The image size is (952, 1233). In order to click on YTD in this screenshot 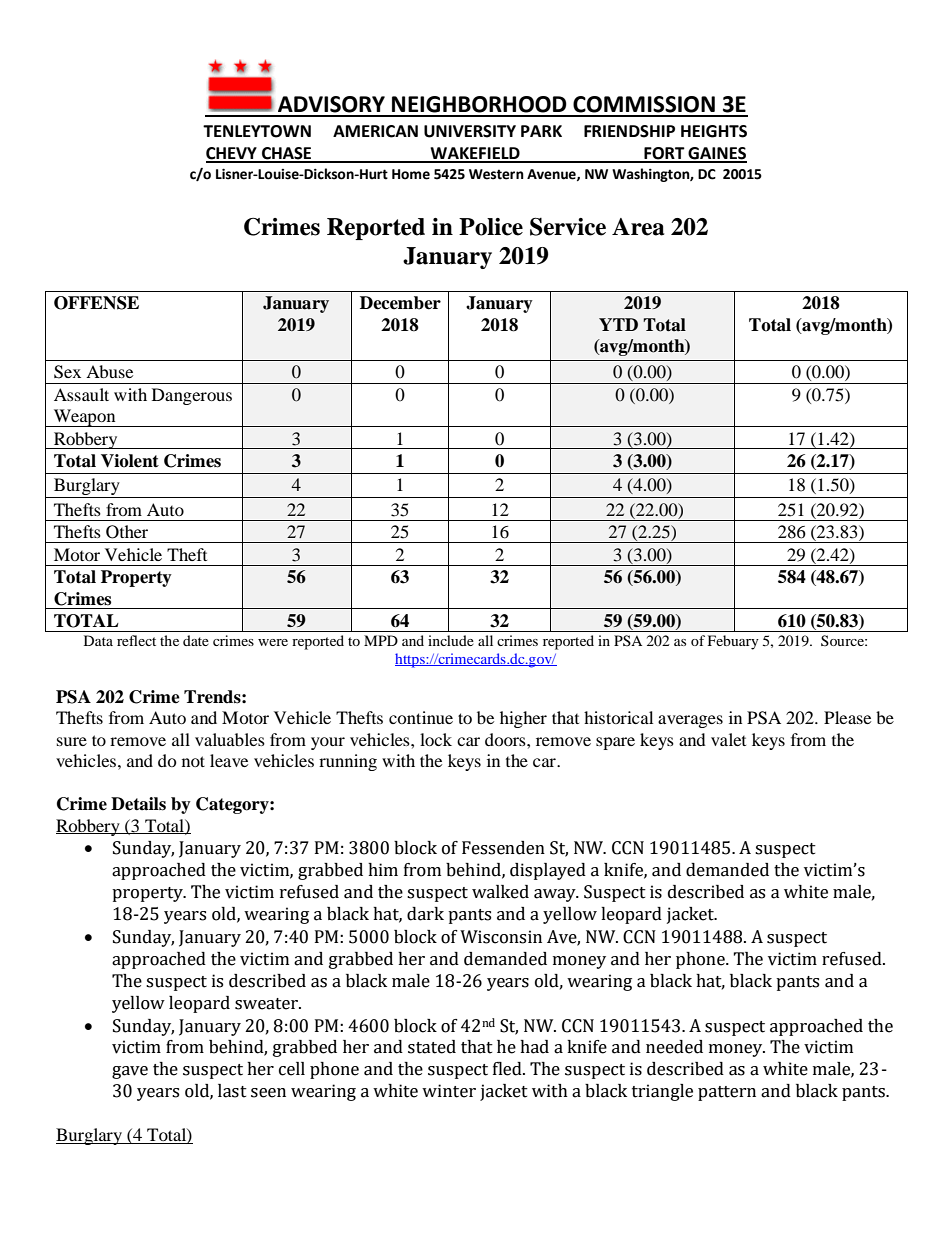, I will do `click(618, 324)`.
